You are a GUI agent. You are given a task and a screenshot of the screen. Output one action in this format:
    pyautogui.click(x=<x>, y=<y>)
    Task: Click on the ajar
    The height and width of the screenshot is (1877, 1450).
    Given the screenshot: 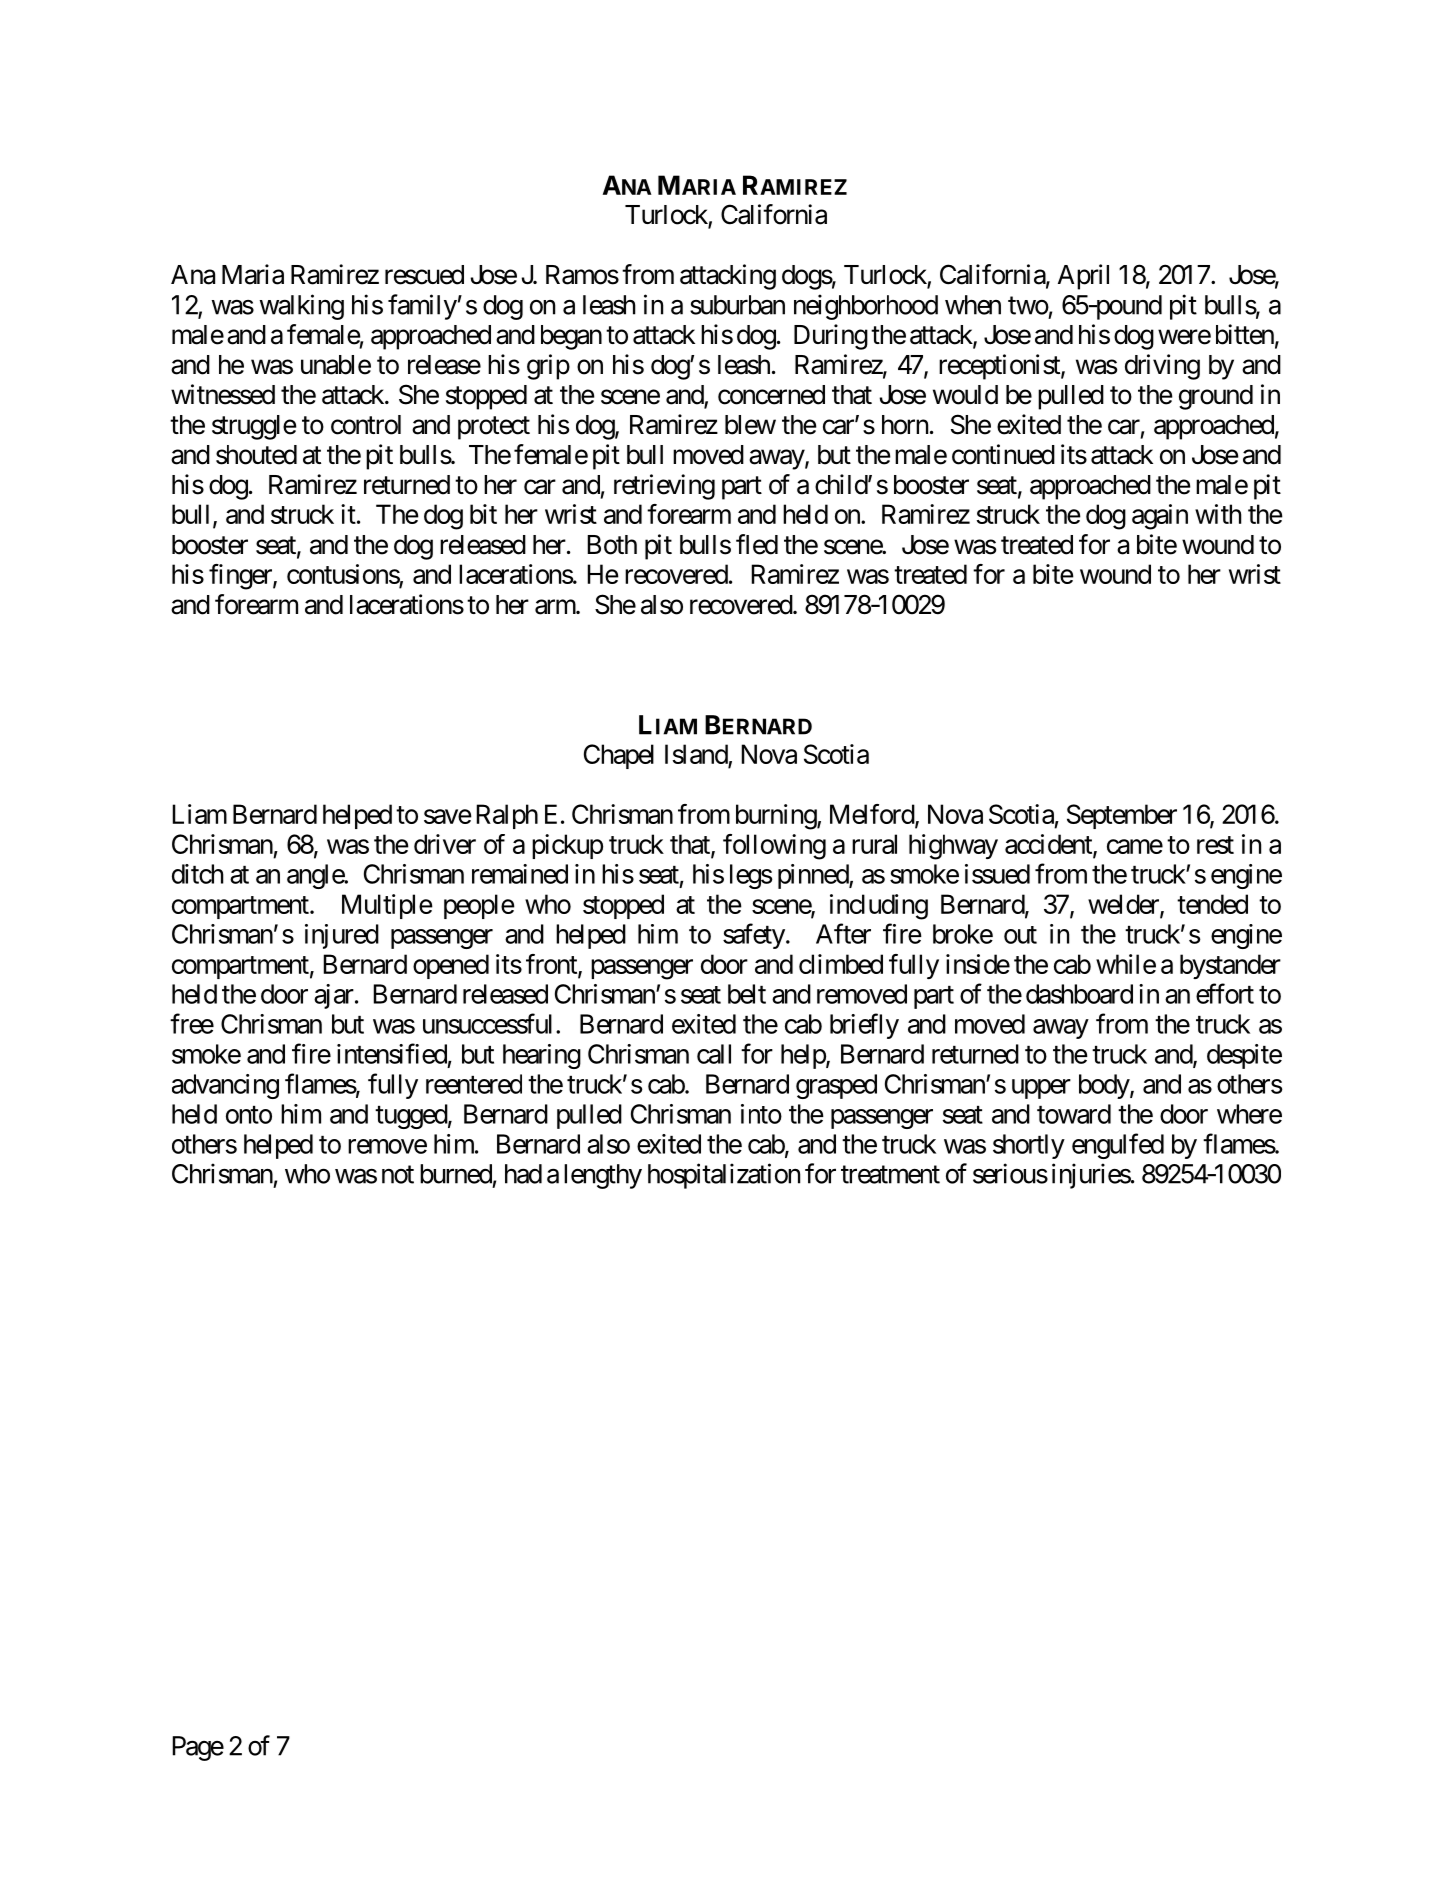 What is the action you would take?
    pyautogui.click(x=334, y=996)
